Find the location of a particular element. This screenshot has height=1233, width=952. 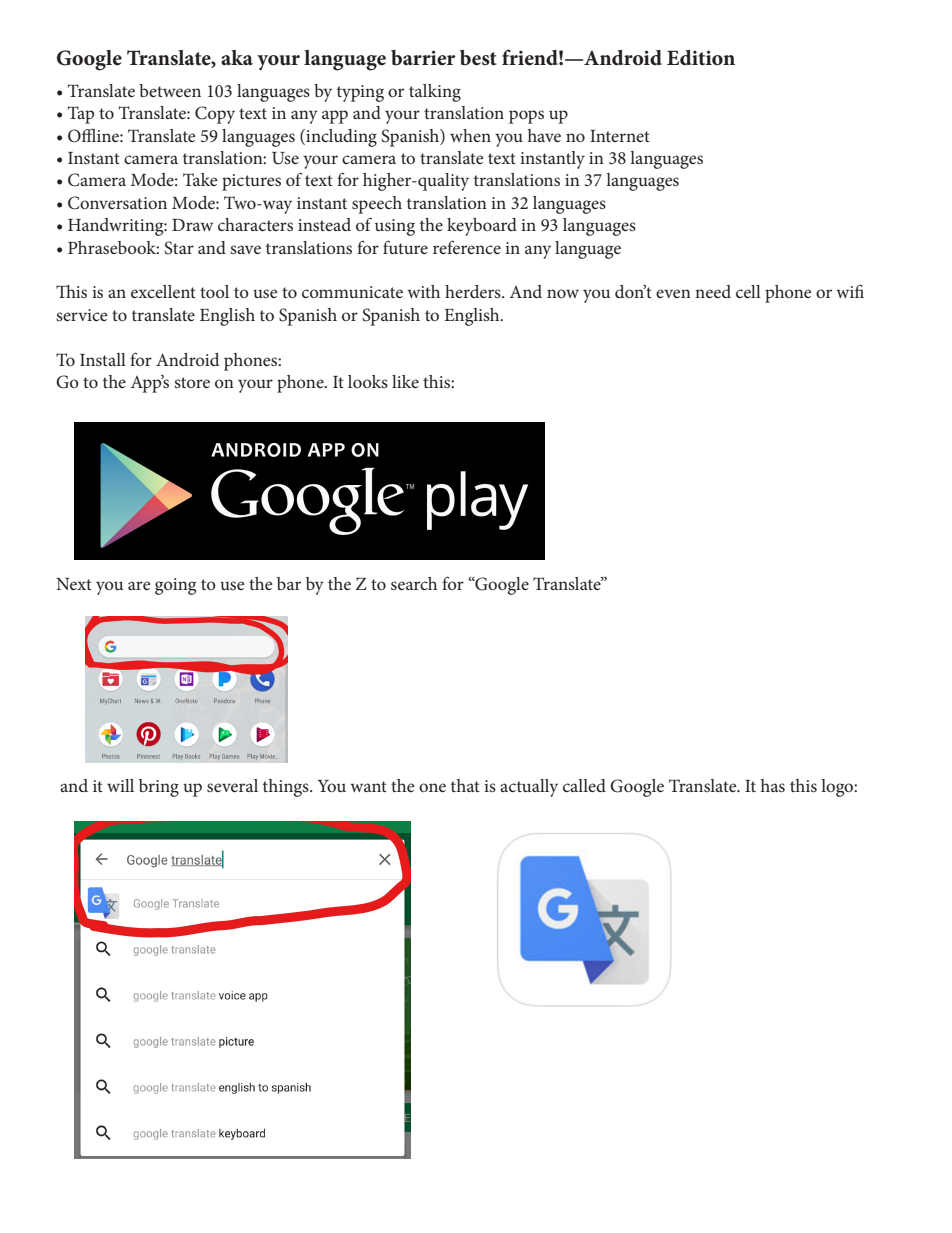

search is located at coordinates (414, 583).
